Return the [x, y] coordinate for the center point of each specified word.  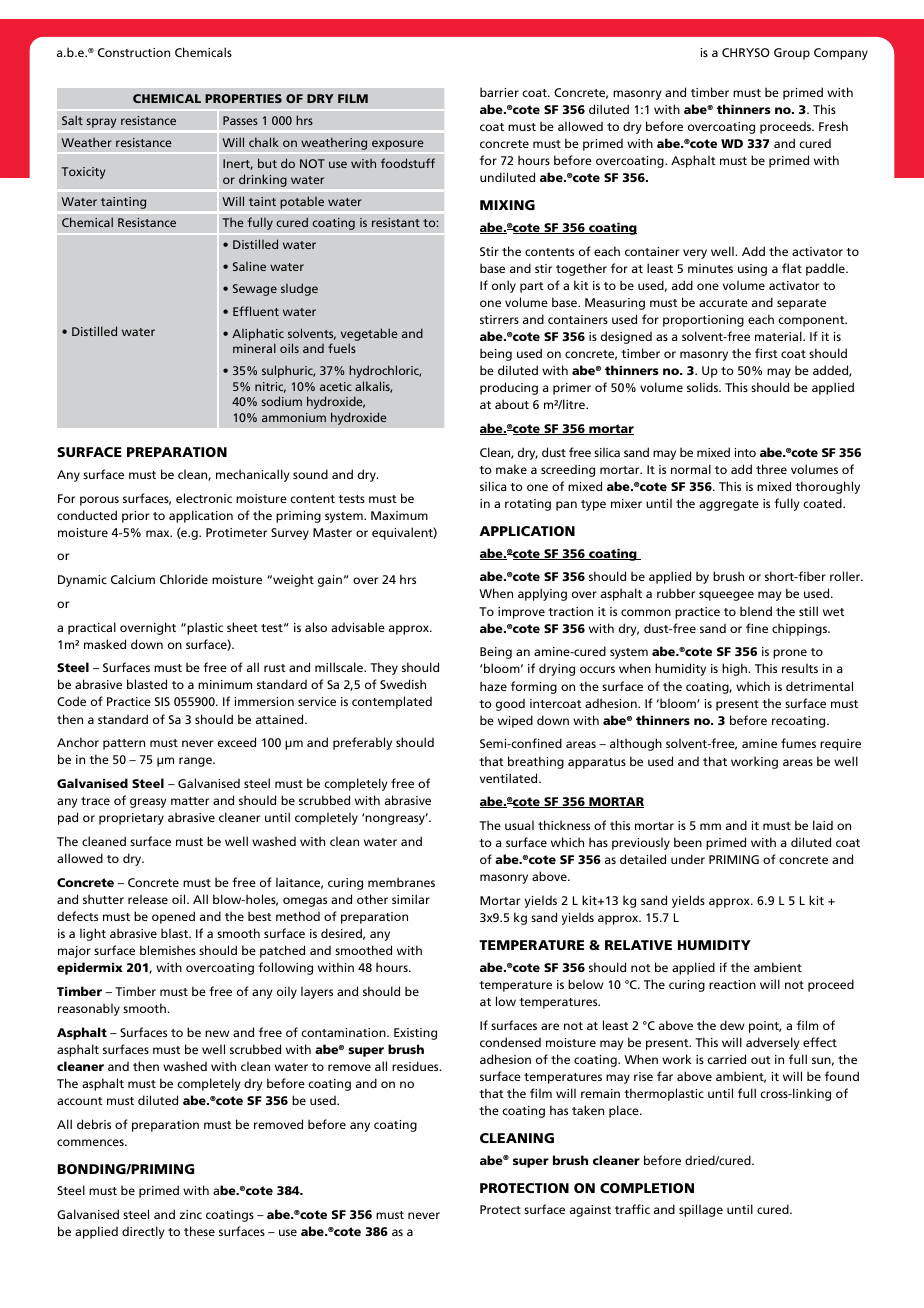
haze [493, 686]
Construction [134, 52]
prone [790, 654]
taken [588, 1110]
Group [792, 54]
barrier [499, 92]
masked [105, 644]
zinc [190, 1214]
